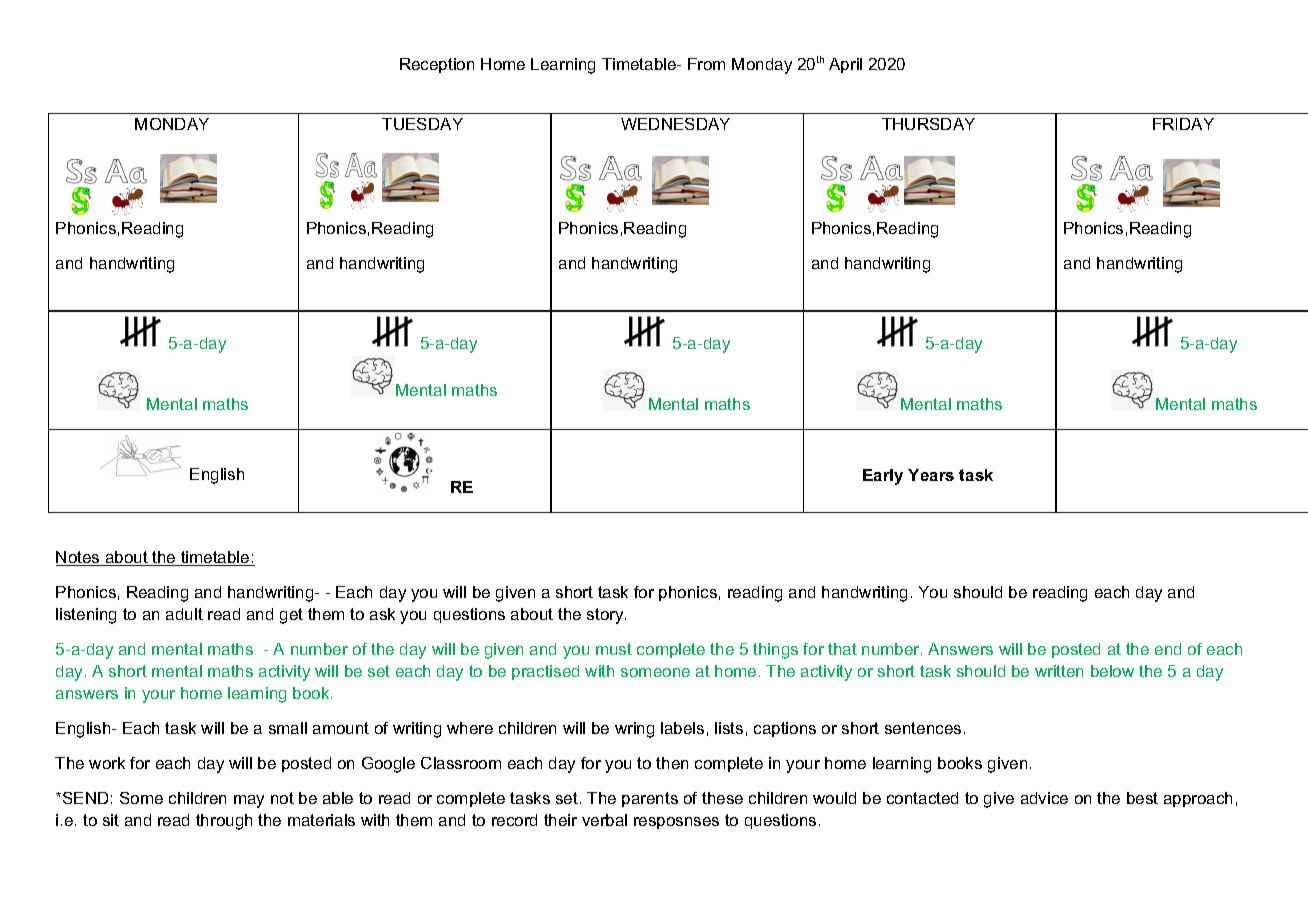 The height and width of the document is (924, 1308). I want to click on THURSDAY, so click(928, 124).
